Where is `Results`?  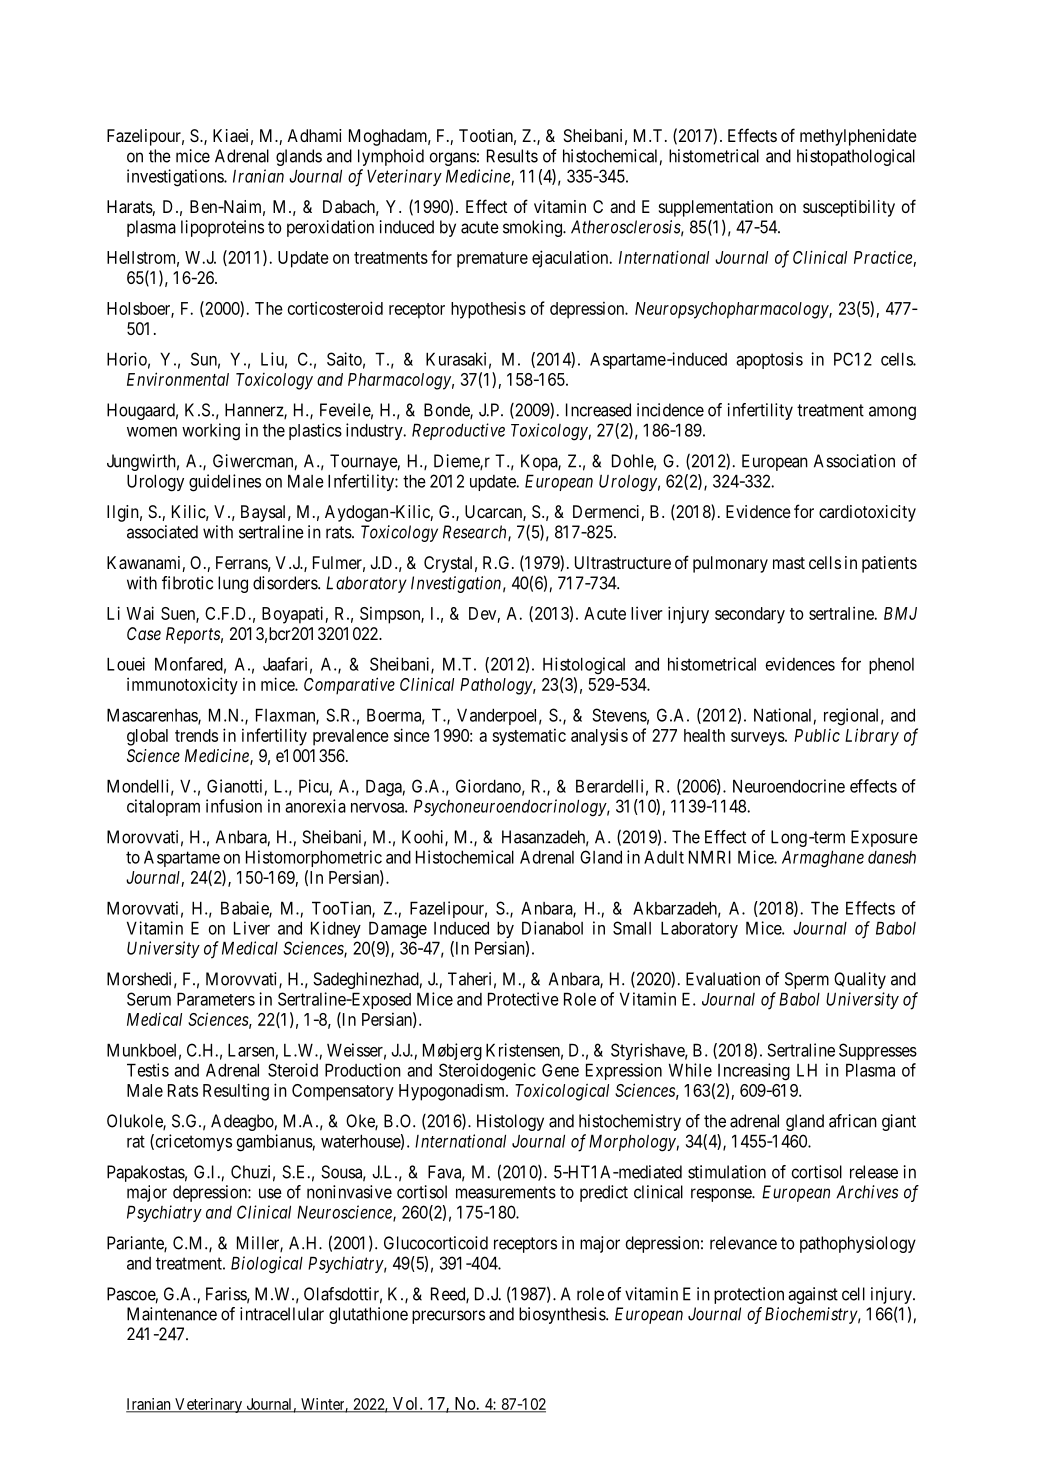
Results is located at coordinates (512, 156).
